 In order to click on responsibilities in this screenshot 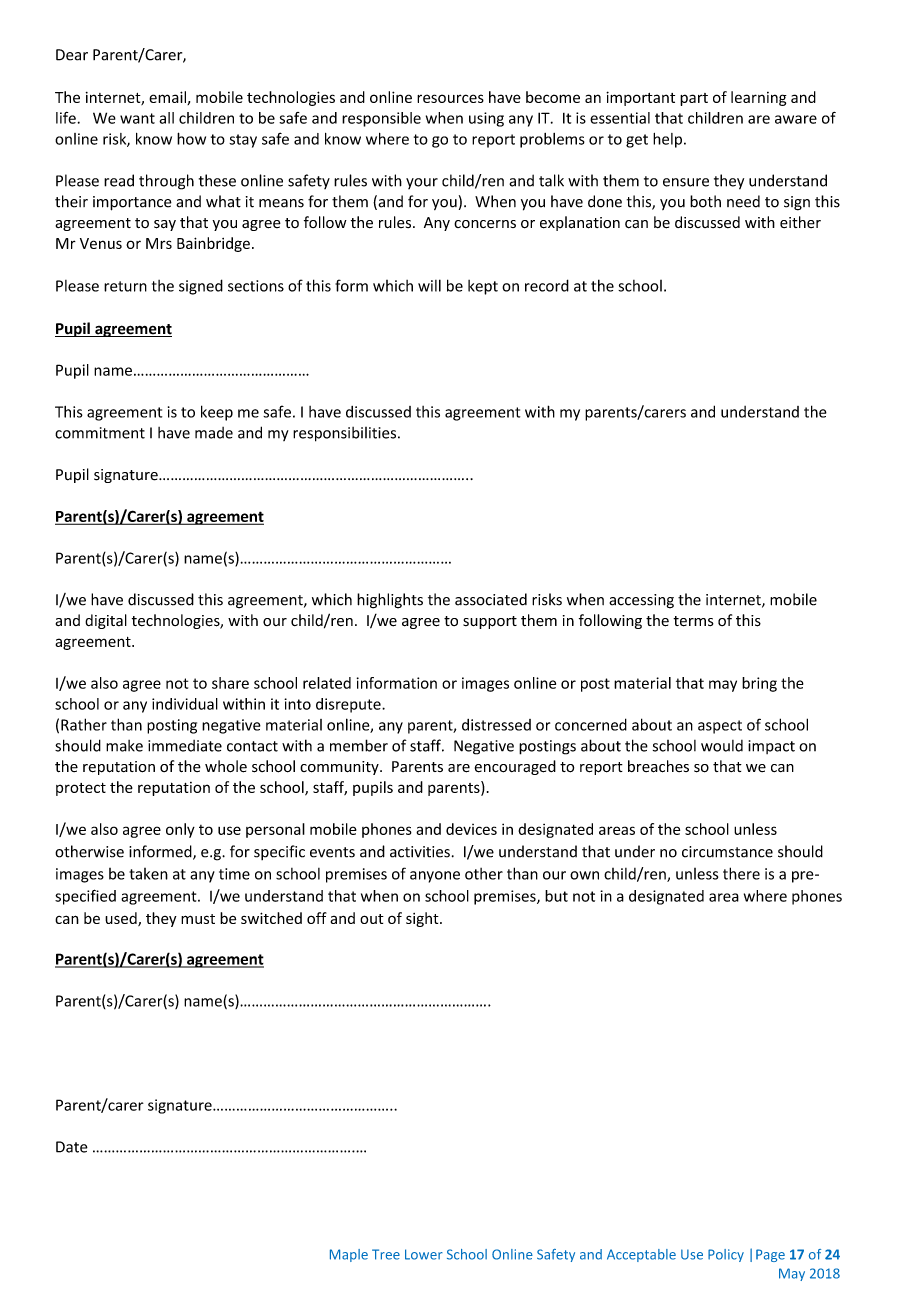, I will do `click(346, 434)`.
